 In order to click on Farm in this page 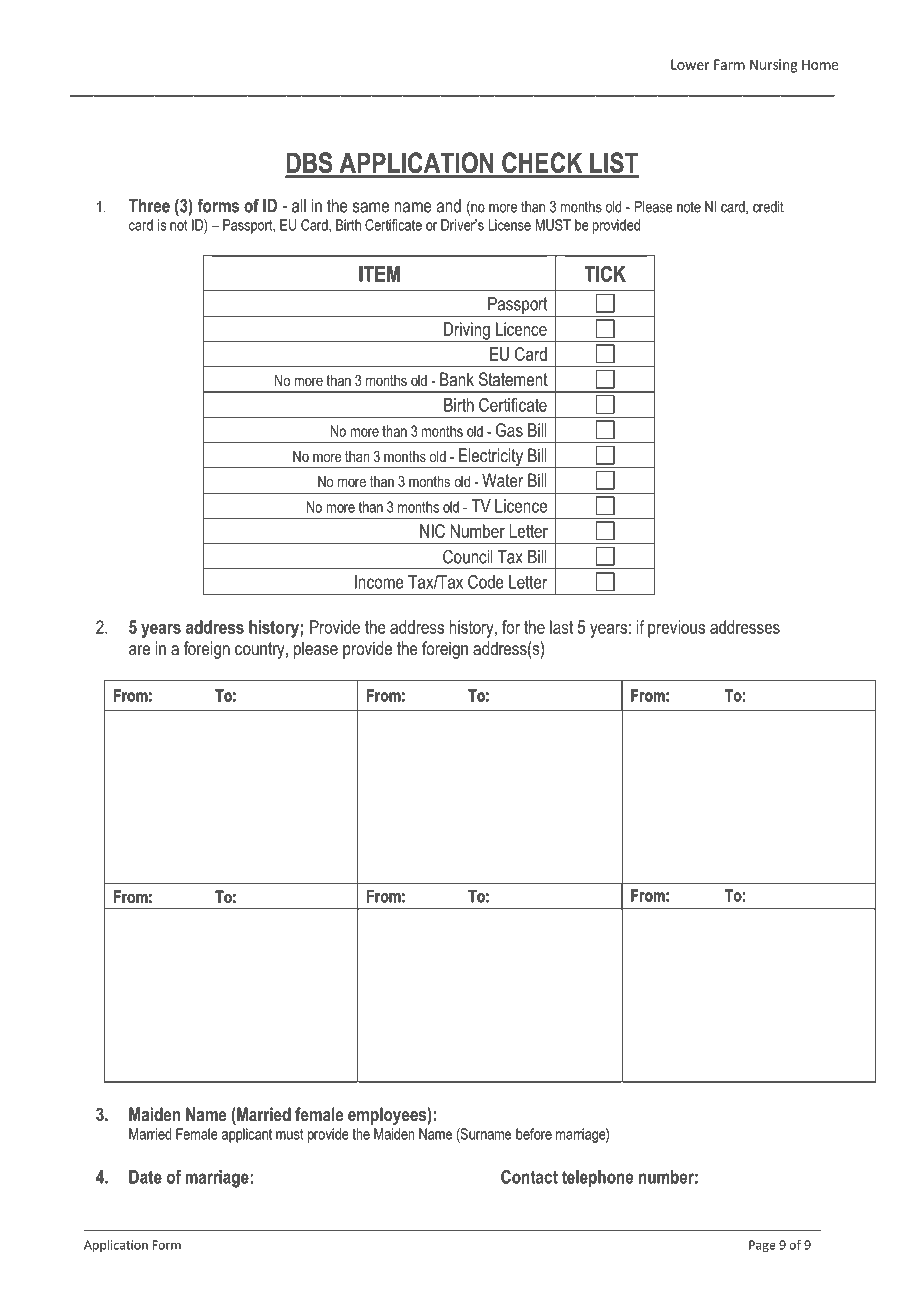, I will do `click(729, 64)`.
